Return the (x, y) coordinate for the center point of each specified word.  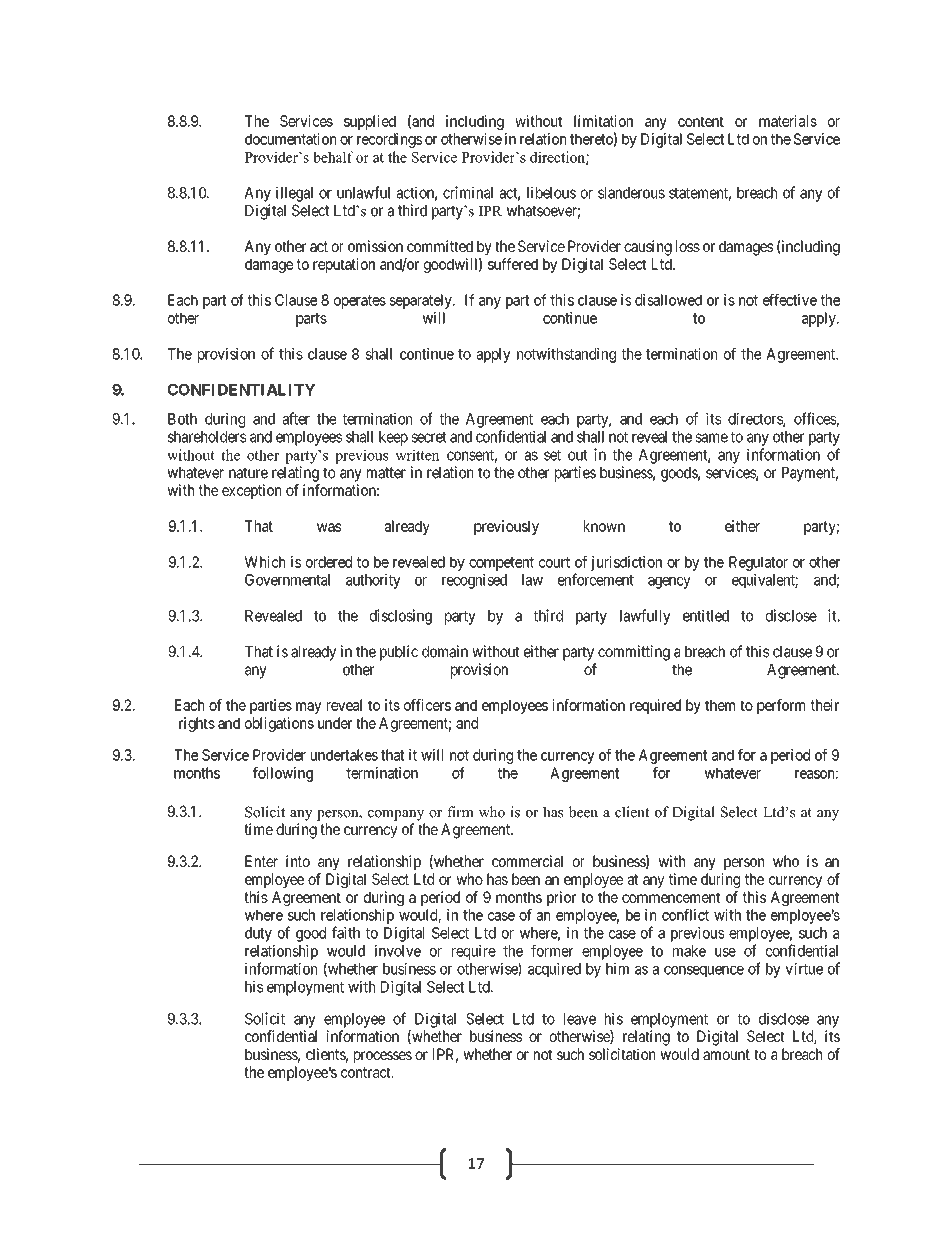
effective (790, 300)
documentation (290, 139)
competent (501, 564)
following (283, 774)
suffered (513, 264)
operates (360, 302)
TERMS (538, 65)
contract (367, 1072)
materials (788, 121)
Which (265, 562)
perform (781, 706)
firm (460, 811)
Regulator (758, 563)
